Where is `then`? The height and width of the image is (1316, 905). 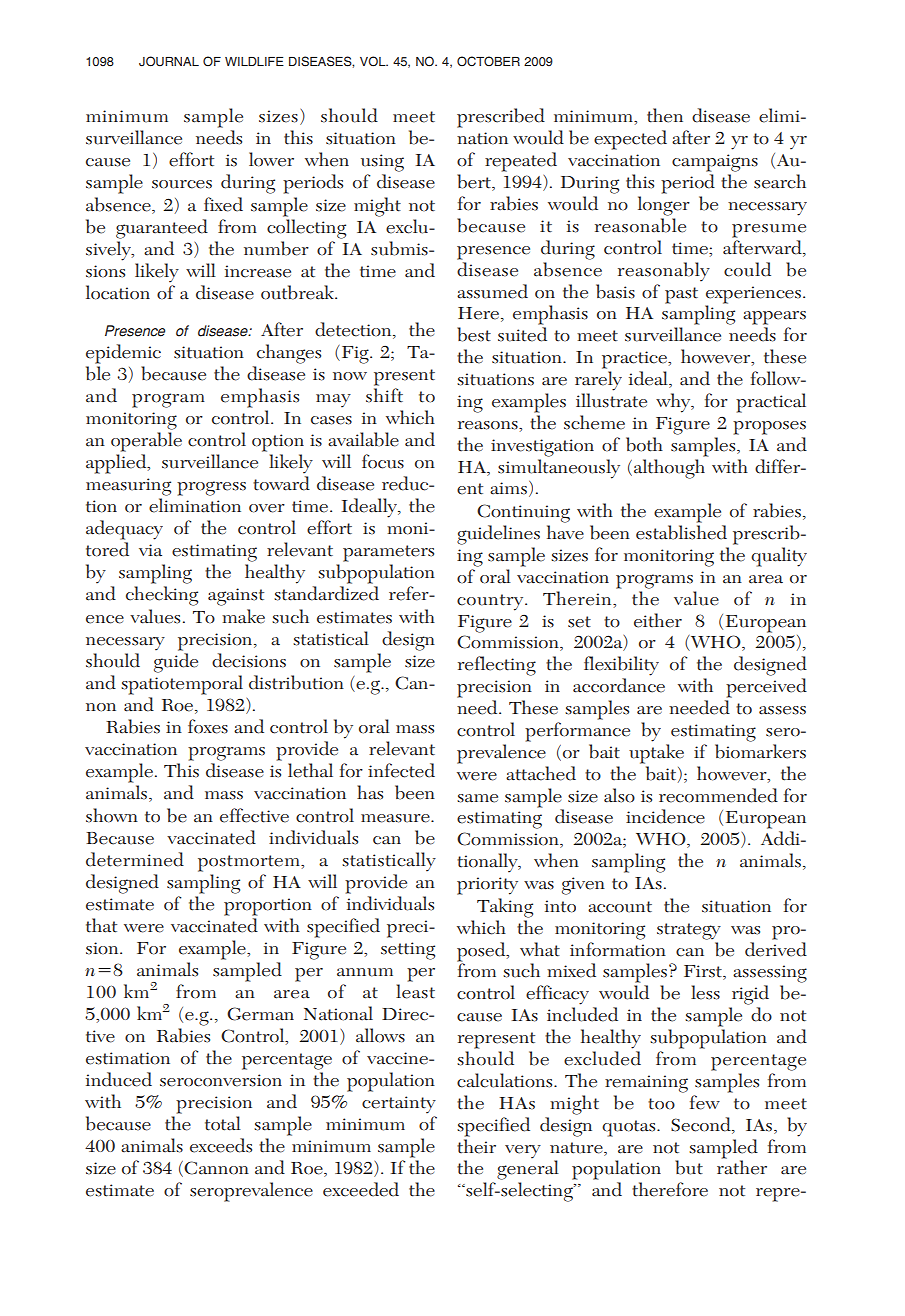
then is located at coordinates (665, 115).
